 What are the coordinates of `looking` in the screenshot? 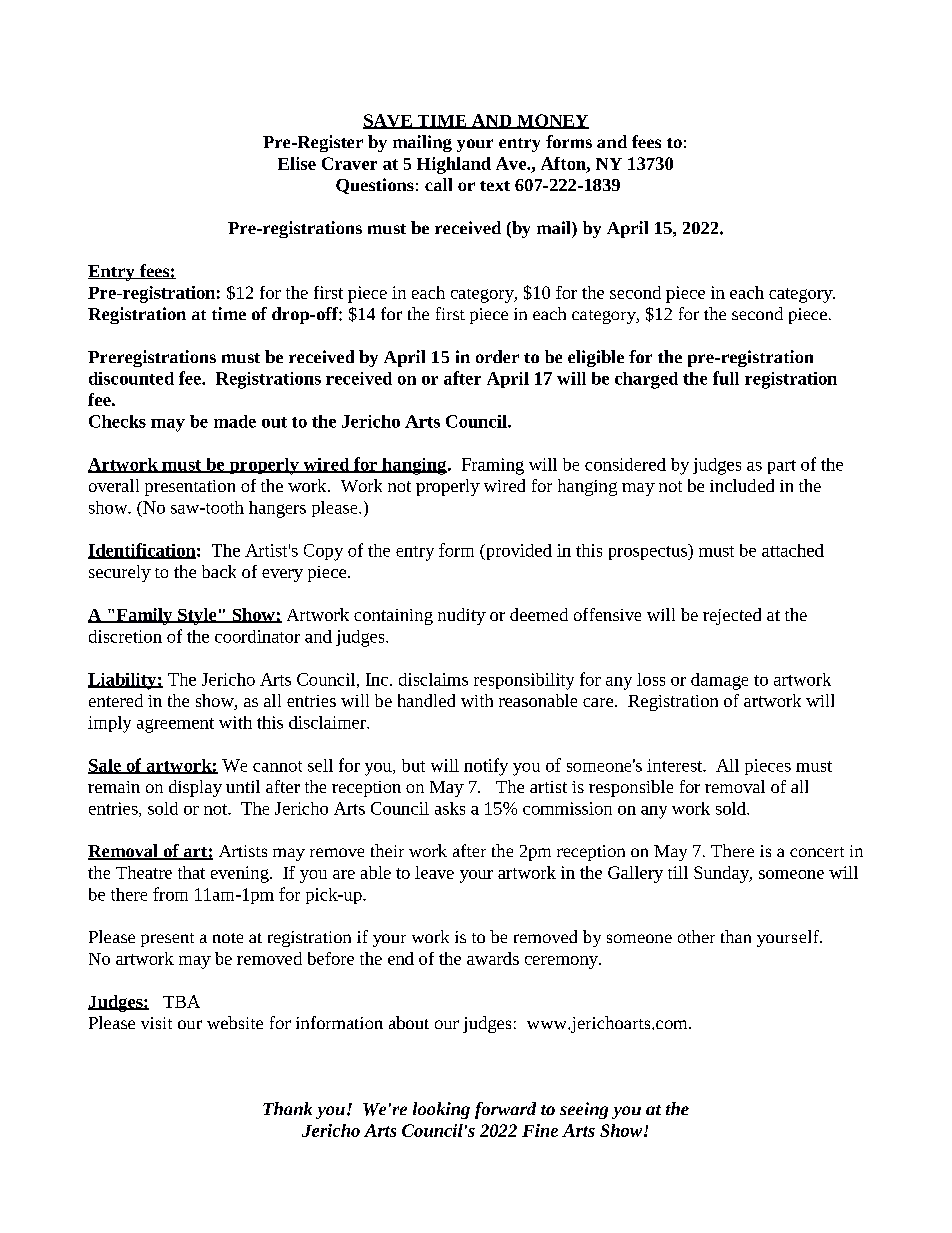 It's located at (441, 1110).
